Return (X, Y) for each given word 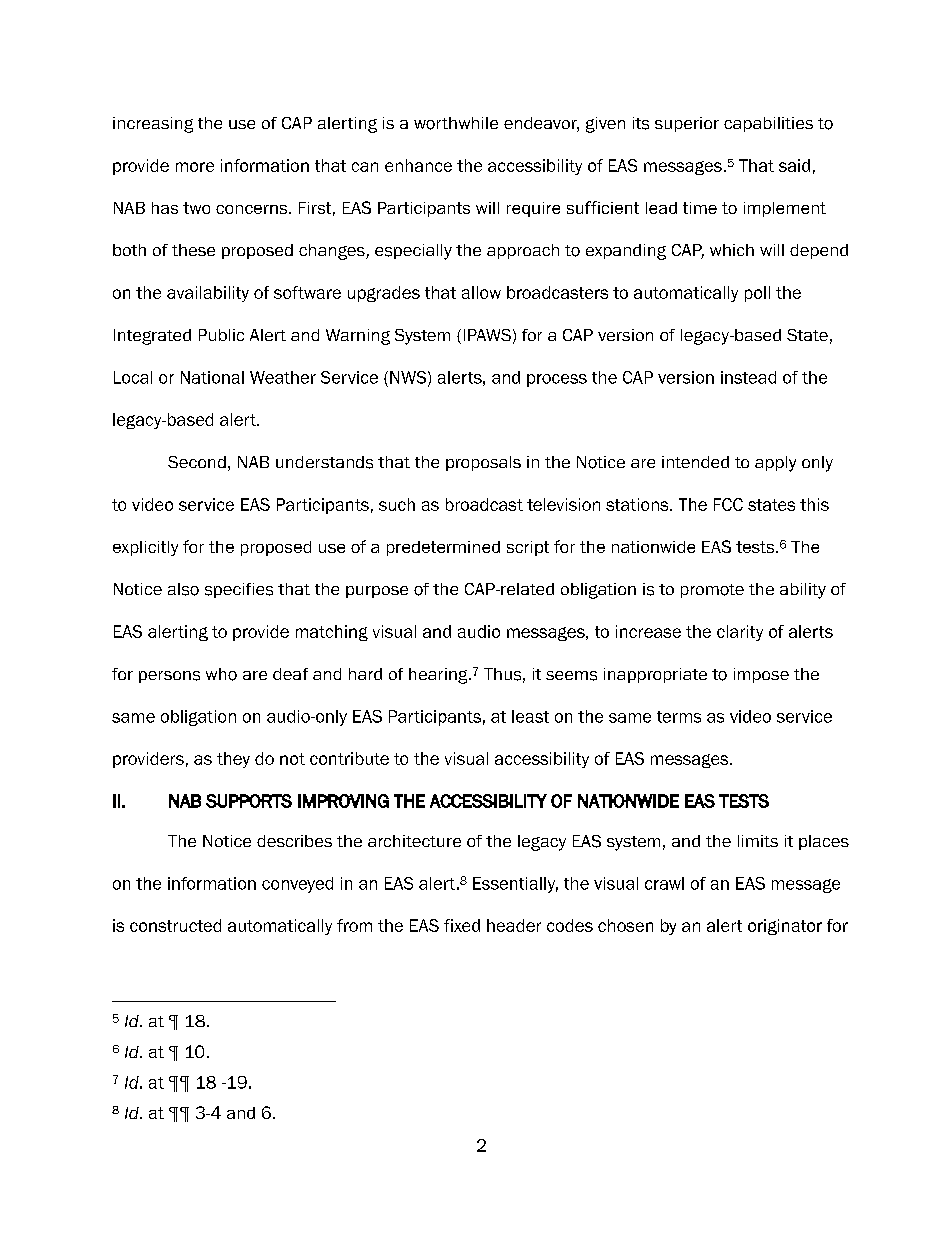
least (530, 716)
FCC (728, 504)
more (195, 167)
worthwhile (456, 123)
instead (748, 377)
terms (679, 717)
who (221, 674)
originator (785, 927)
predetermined (443, 548)
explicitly (145, 548)
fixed (462, 925)
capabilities (768, 124)
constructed (175, 925)
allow (481, 292)
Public (221, 335)
